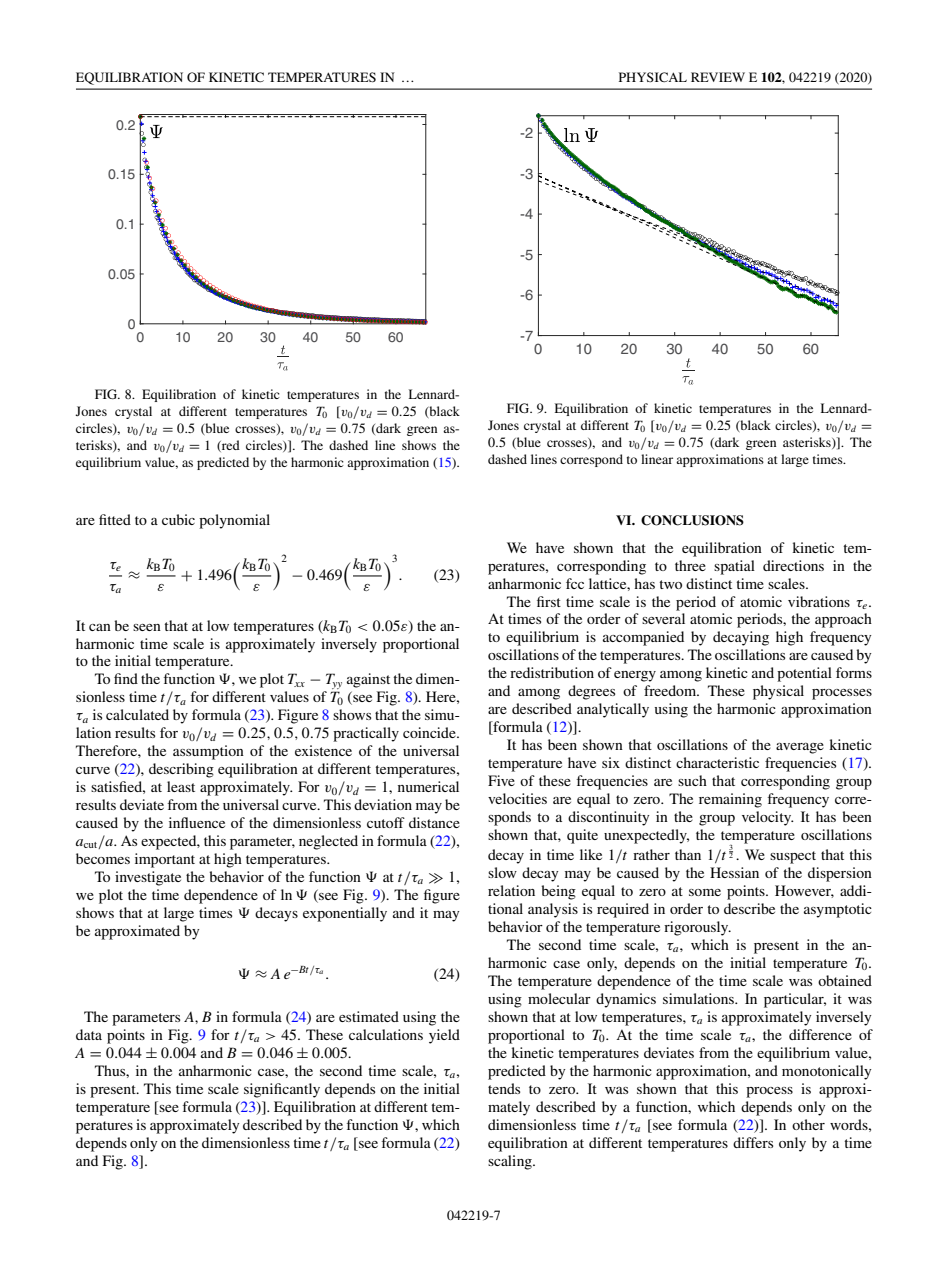  What do you see at coordinates (692, 520) in the screenshot?
I see `CONCLUSIONS` at bounding box center [692, 520].
